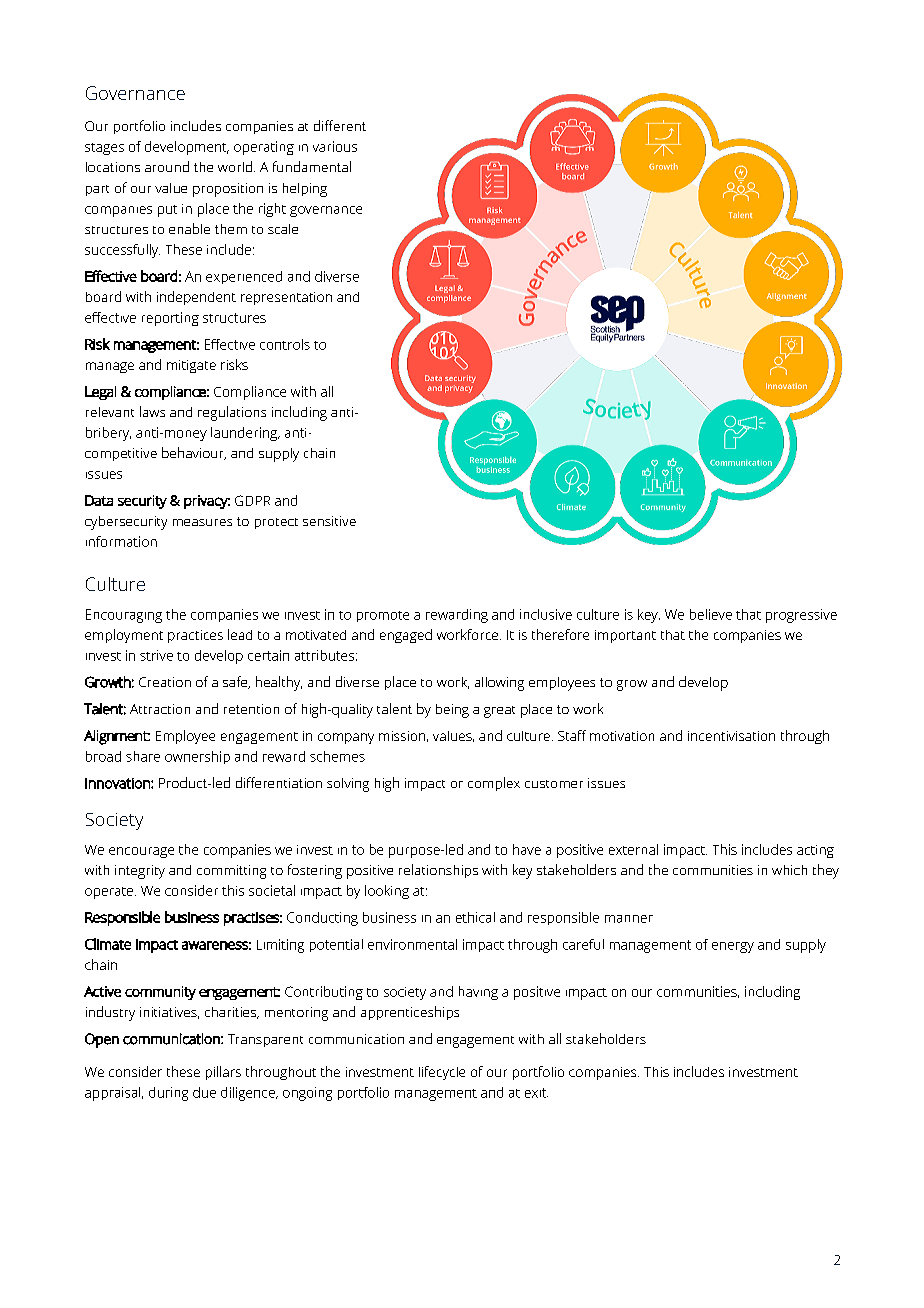  Describe the element at coordinates (312, 166) in the image. I see `fundamental` at that location.
